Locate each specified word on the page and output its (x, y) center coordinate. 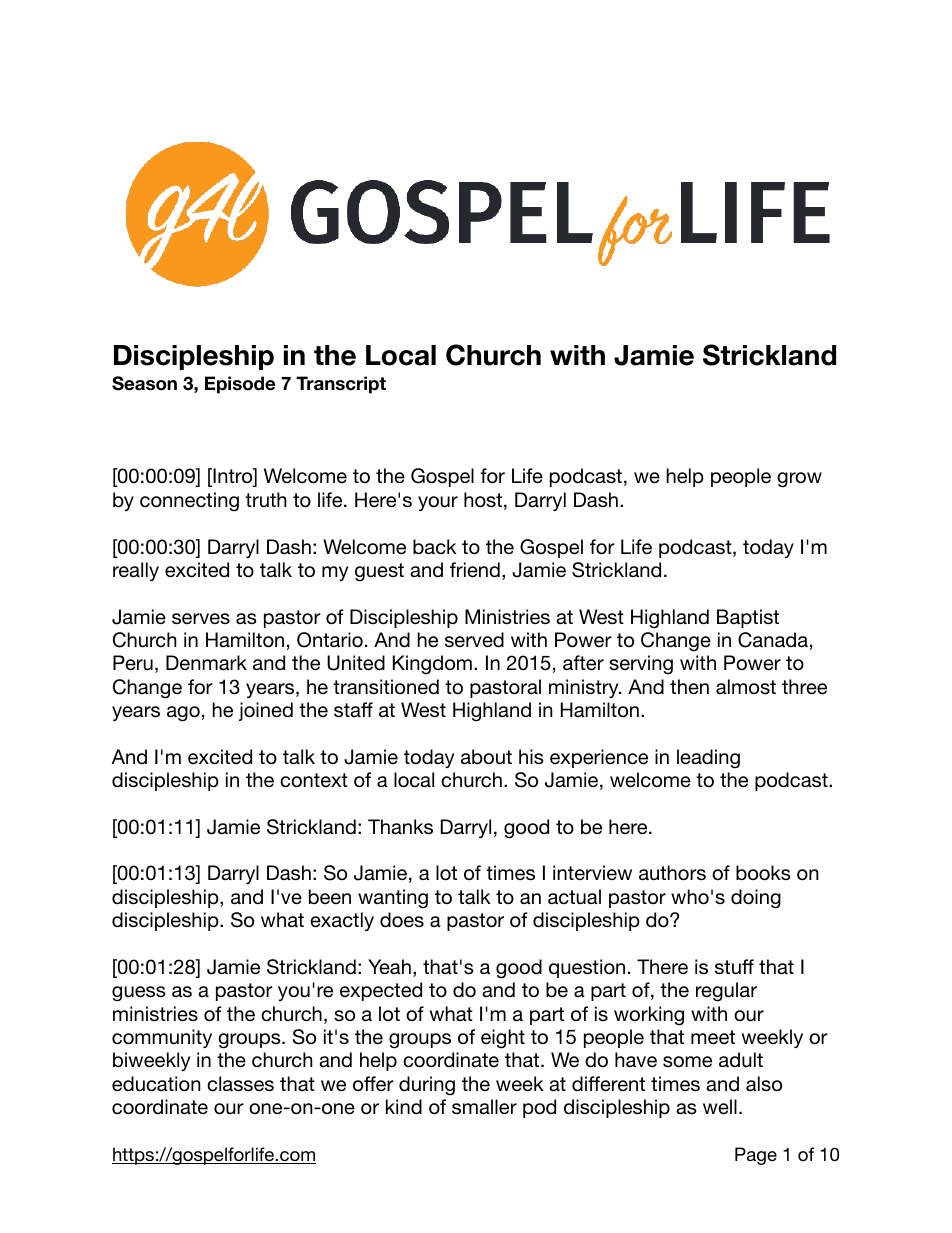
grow (799, 480)
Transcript (341, 385)
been (330, 896)
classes (240, 1084)
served (474, 640)
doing (756, 899)
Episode (240, 385)
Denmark (206, 662)
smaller (484, 1107)
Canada (773, 640)
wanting (393, 899)
